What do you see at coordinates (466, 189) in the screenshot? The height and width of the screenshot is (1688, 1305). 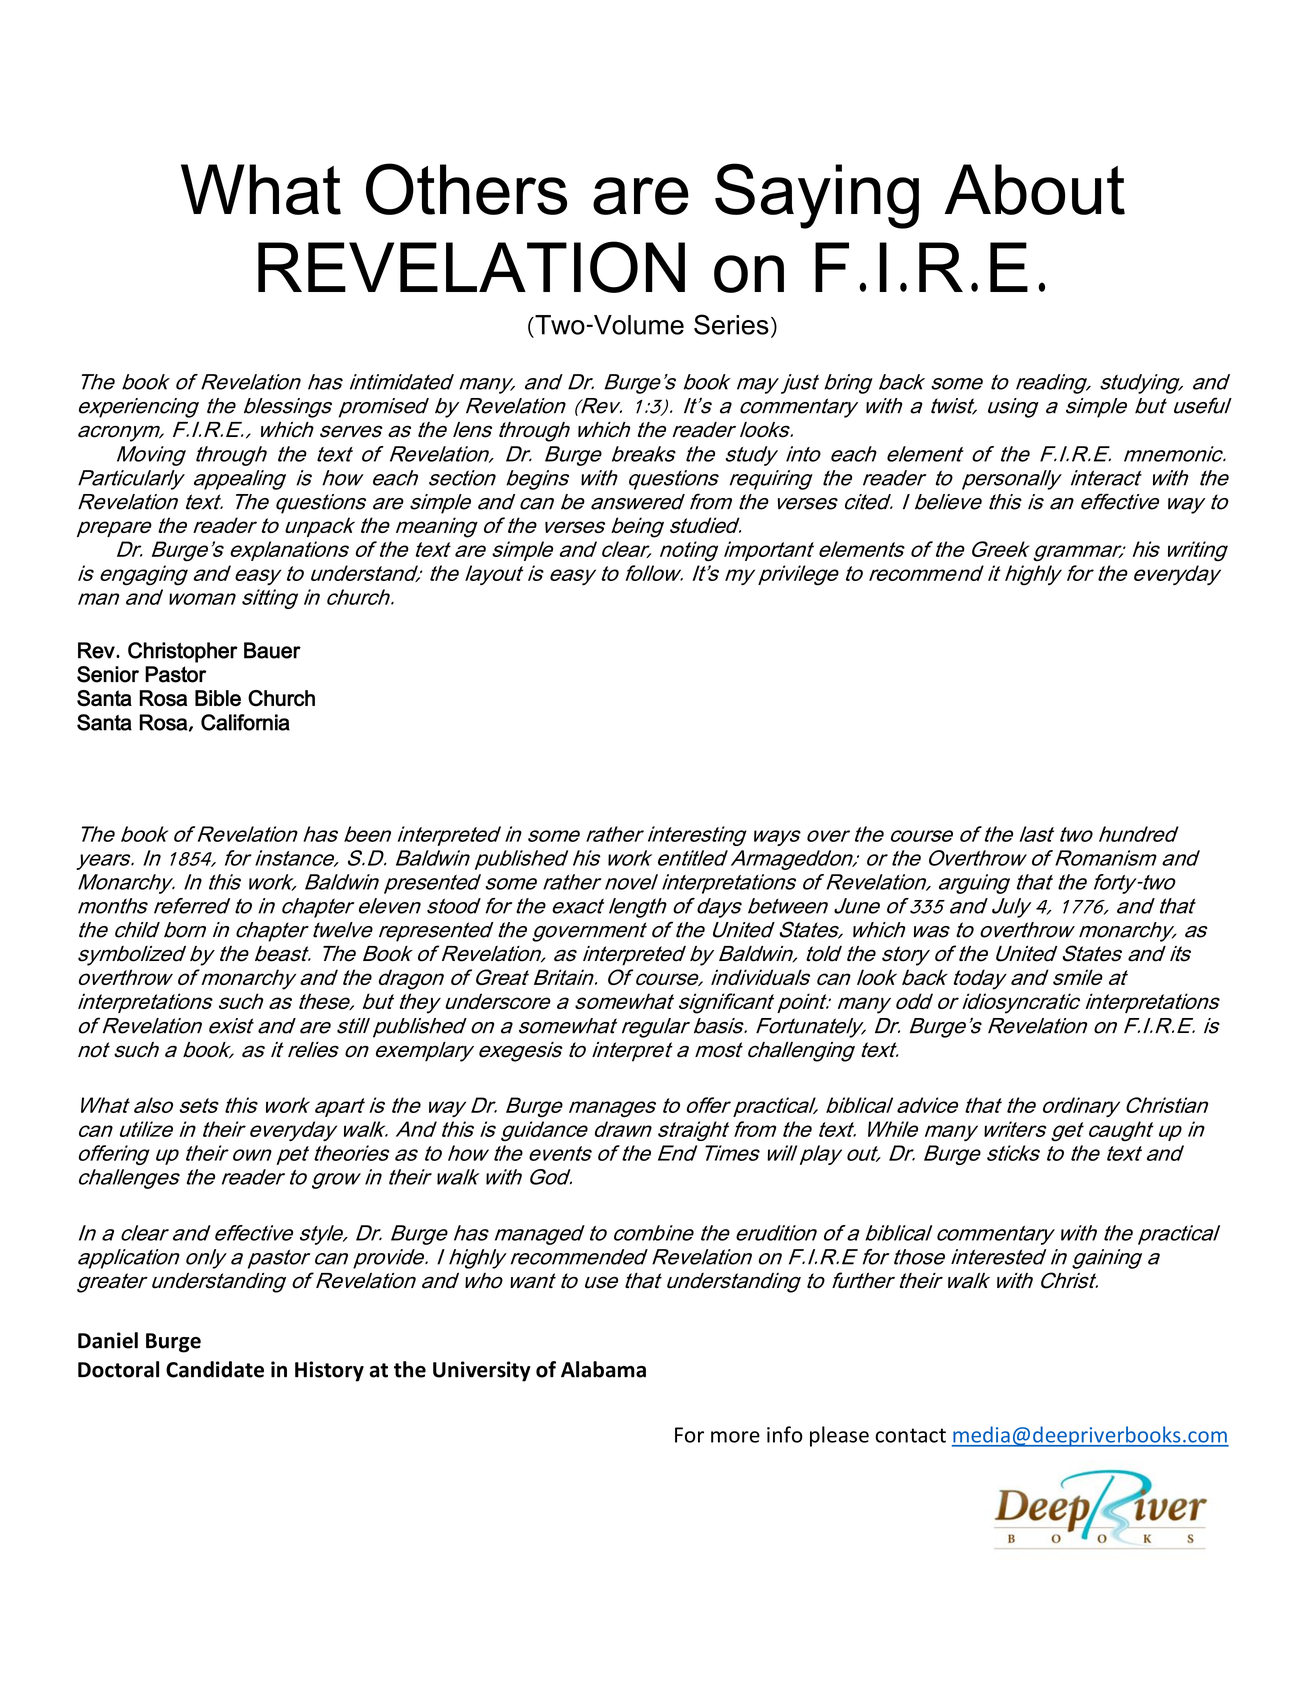 I see `Others` at bounding box center [466, 189].
